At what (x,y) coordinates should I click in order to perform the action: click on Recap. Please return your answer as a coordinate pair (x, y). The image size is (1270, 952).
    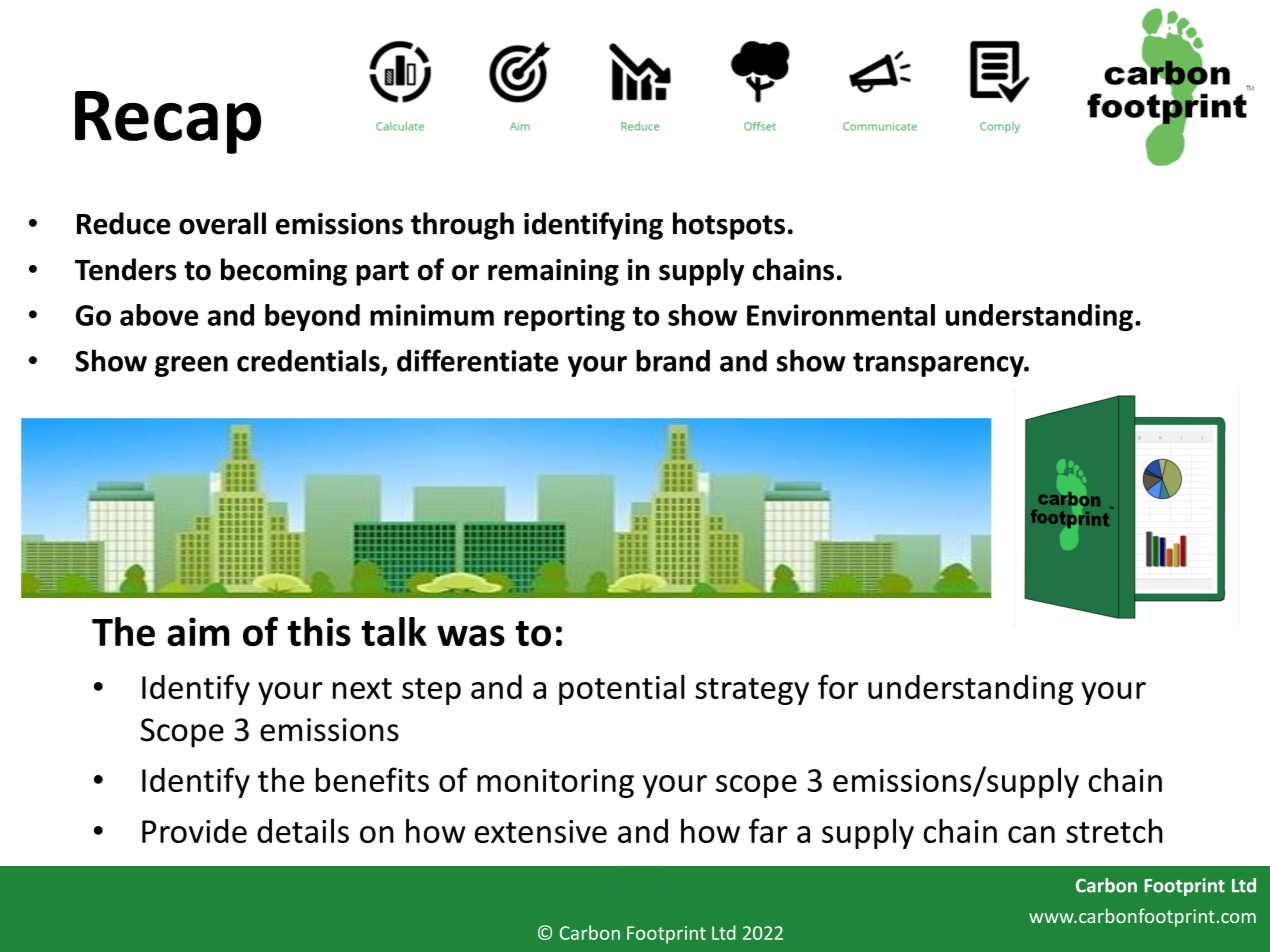
    Looking at the image, I should click on (168, 122).
